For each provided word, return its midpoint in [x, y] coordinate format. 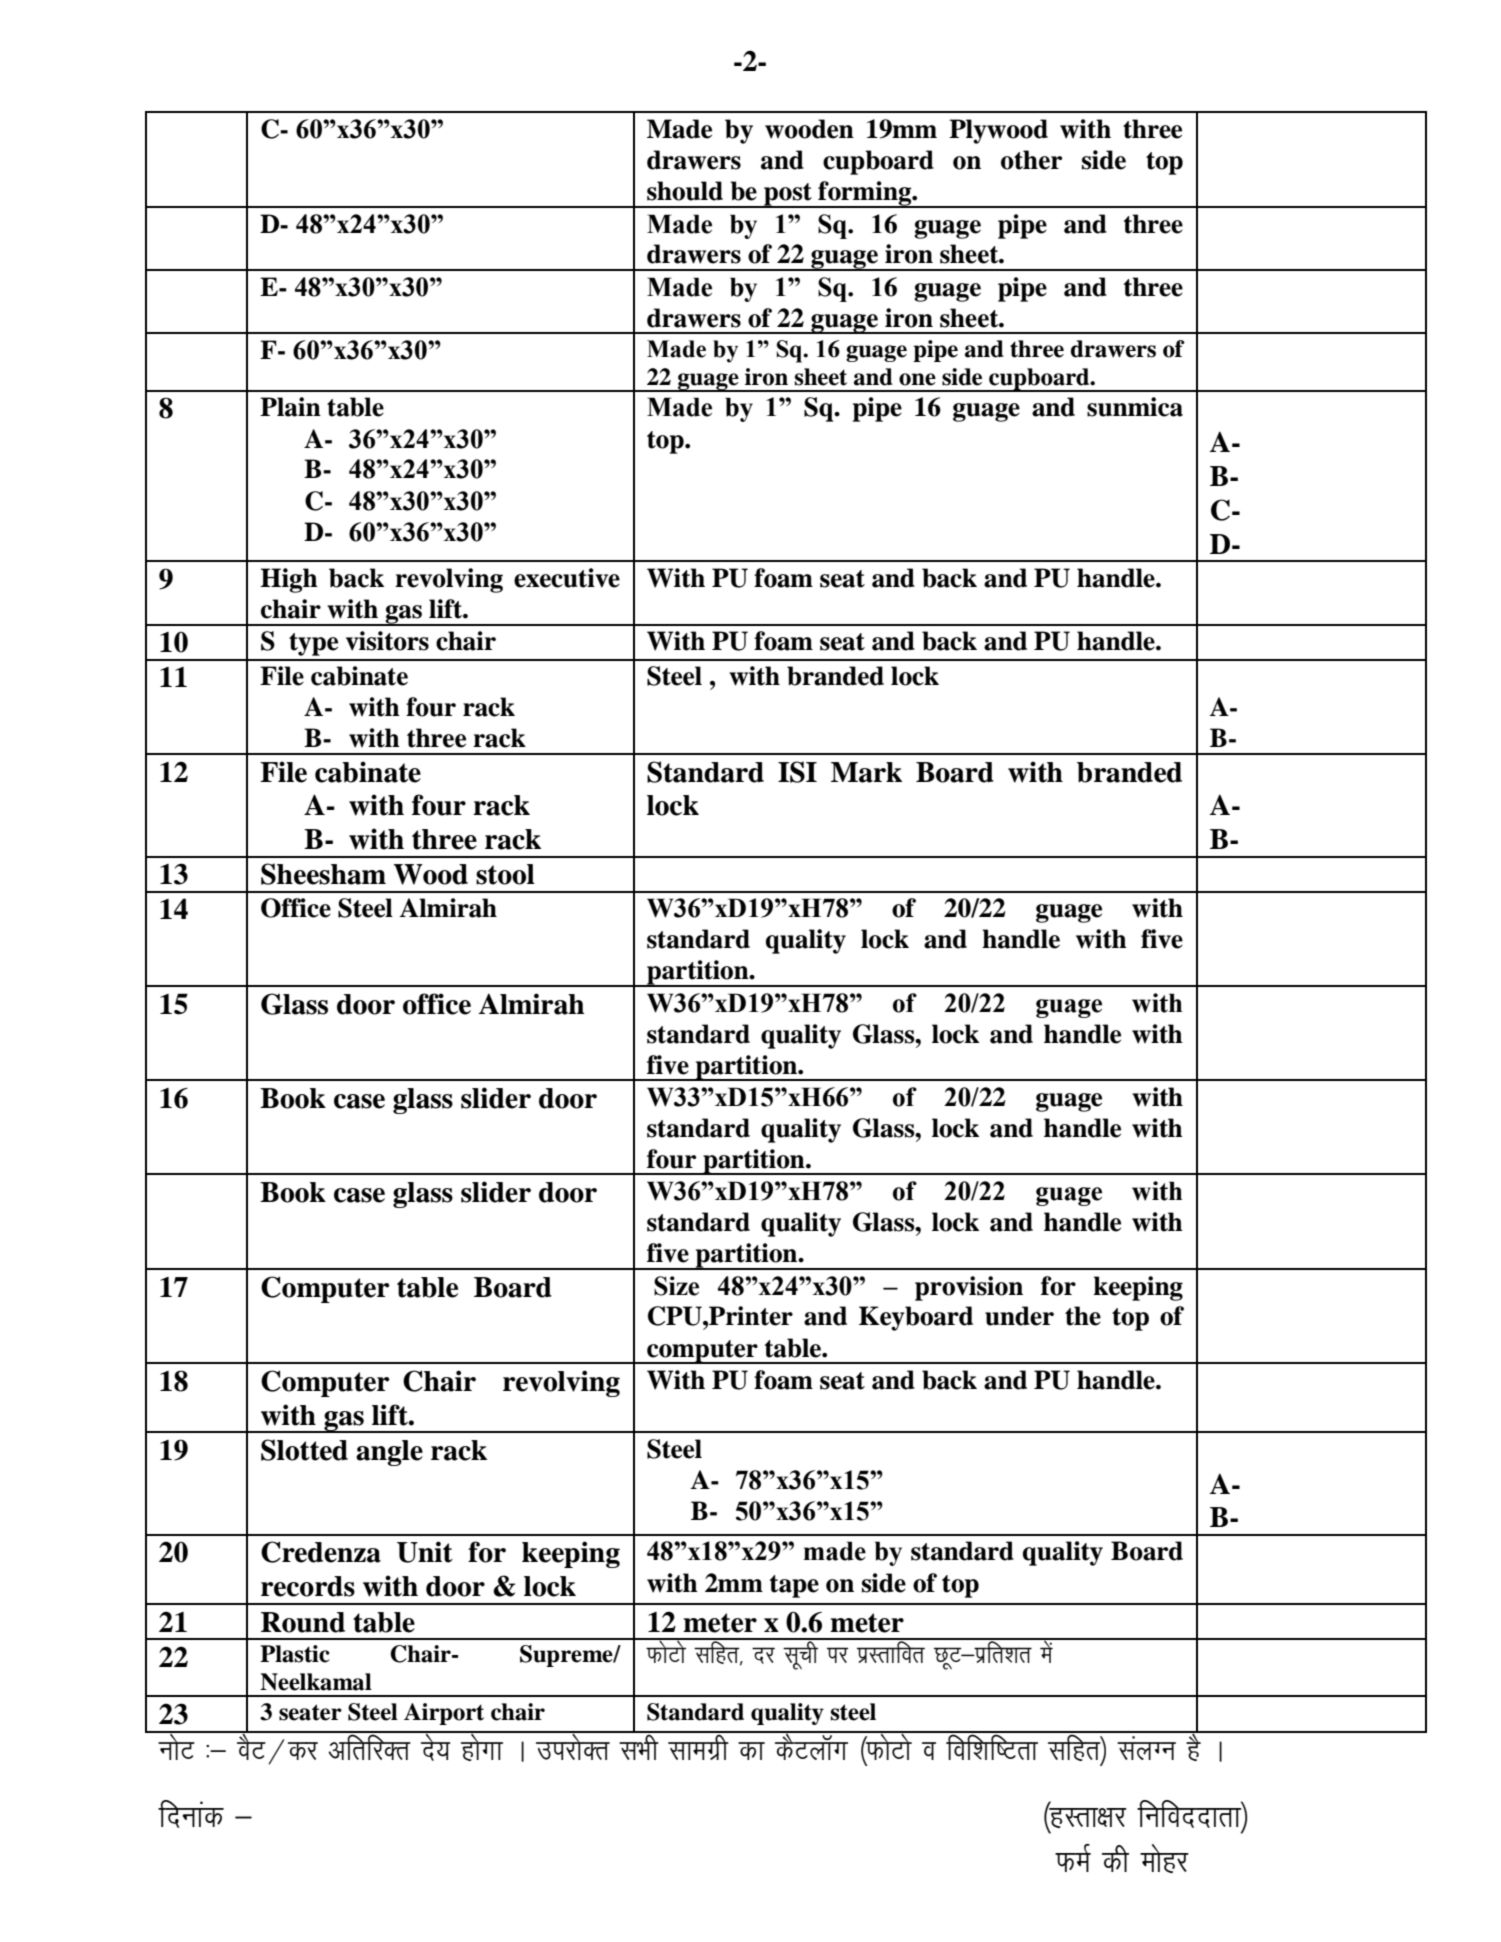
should [685, 191]
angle [389, 1453]
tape [794, 1586]
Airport [444, 1714]
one [917, 379]
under [1019, 1316]
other [1031, 160]
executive [567, 578]
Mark [866, 772]
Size [676, 1286]
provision [969, 1288]
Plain [290, 407]
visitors [387, 641]
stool [505, 874]
